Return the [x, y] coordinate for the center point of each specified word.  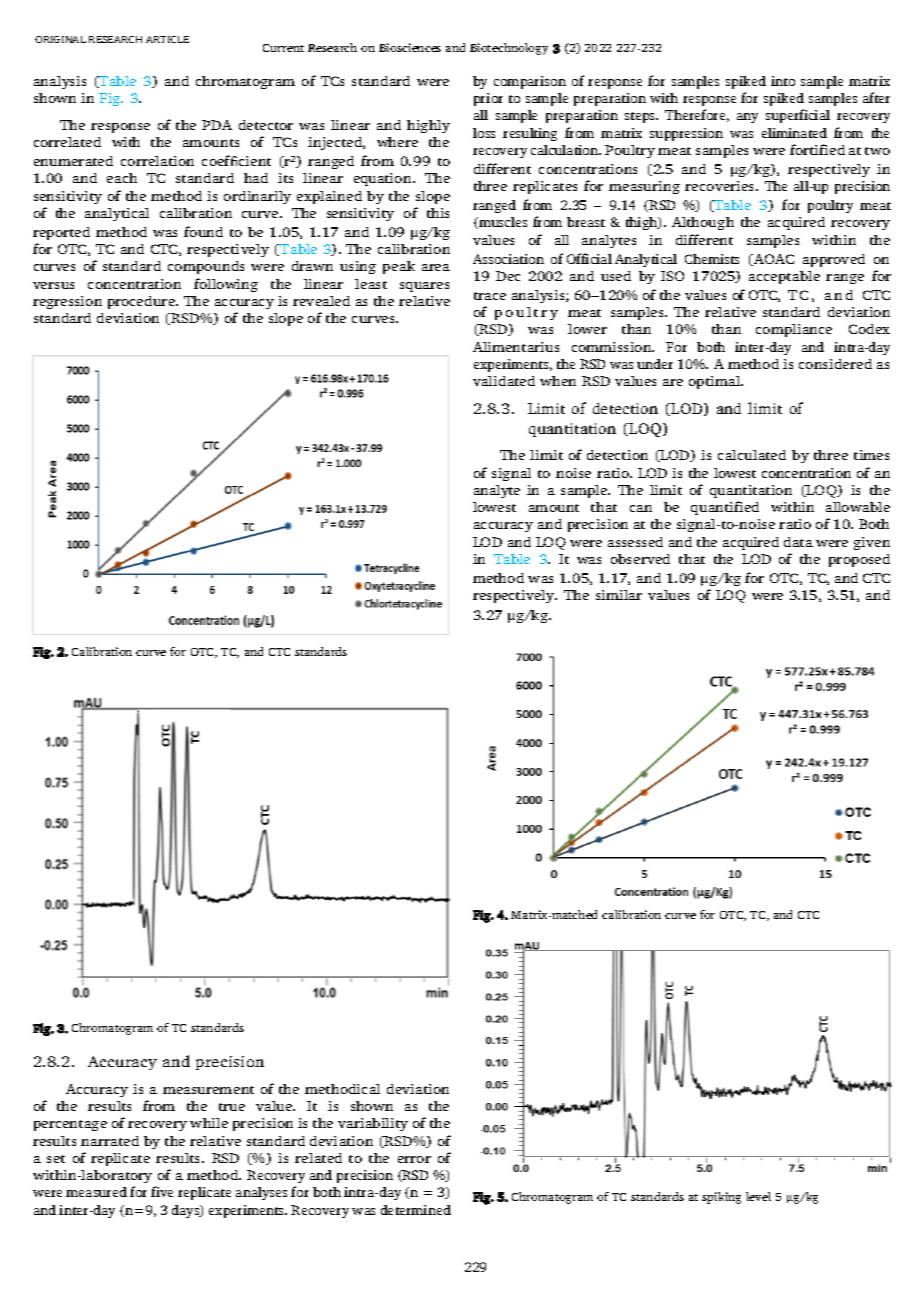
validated [504, 381]
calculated [752, 455]
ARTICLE [167, 39]
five [162, 1191]
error [414, 1159]
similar [619, 595]
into [783, 81]
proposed [859, 560]
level [758, 1196]
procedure [143, 302]
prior [488, 99]
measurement [208, 1090]
